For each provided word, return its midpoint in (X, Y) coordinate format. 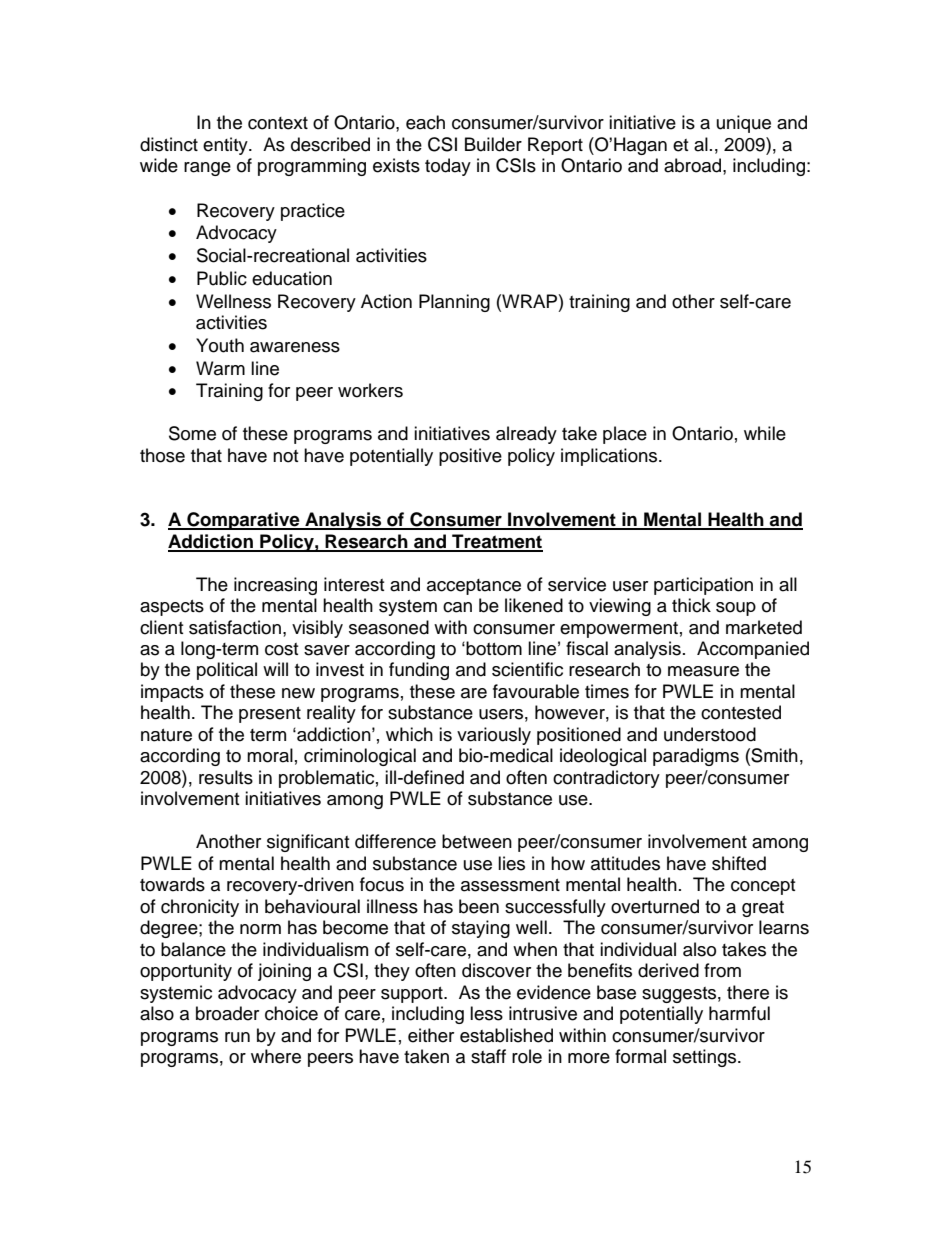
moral (270, 755)
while (765, 433)
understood (710, 734)
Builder (493, 144)
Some (192, 433)
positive (470, 457)
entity (226, 146)
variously (494, 736)
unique (744, 124)
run (237, 1037)
